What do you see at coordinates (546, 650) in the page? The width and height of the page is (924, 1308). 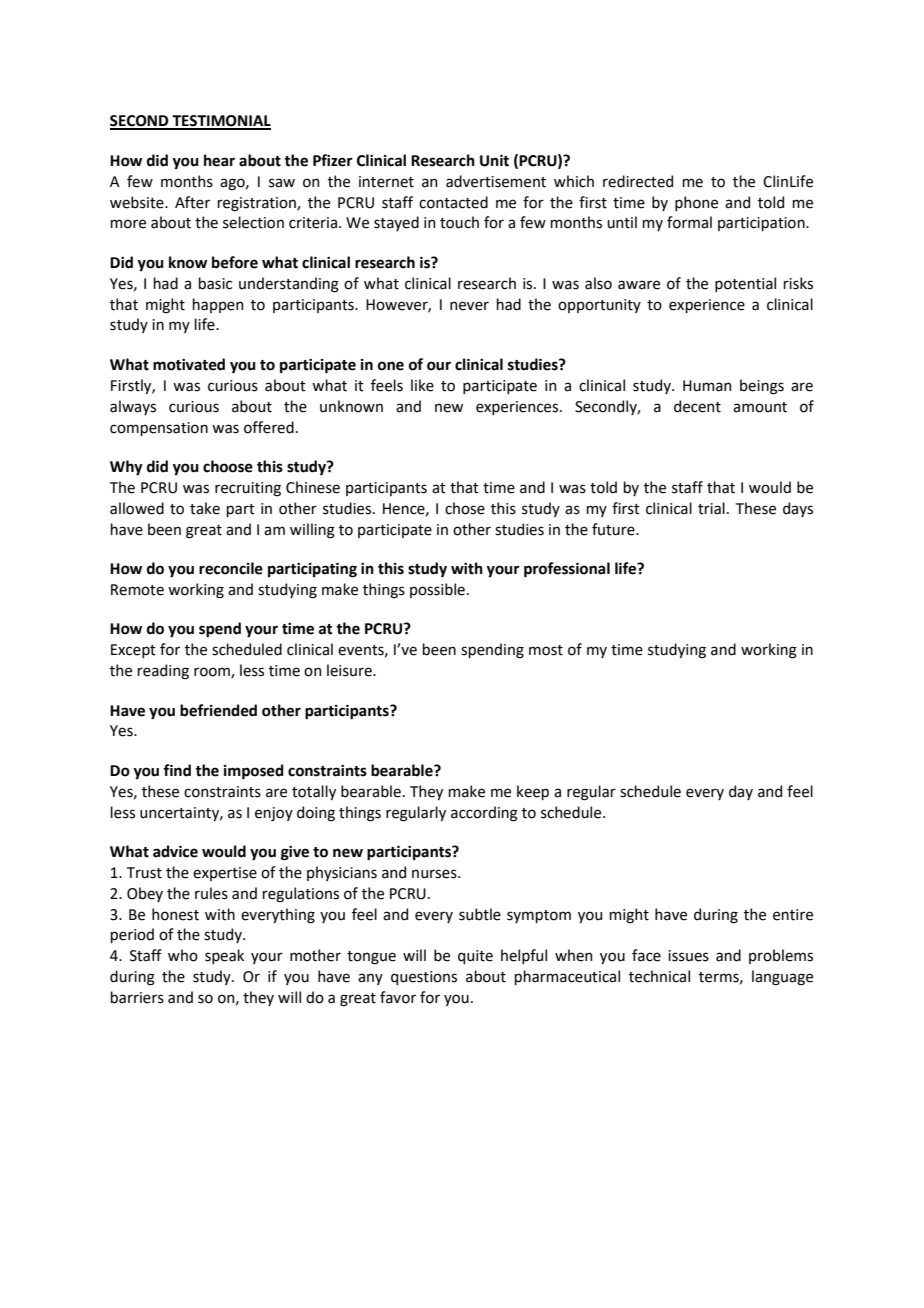 I see `most` at bounding box center [546, 650].
